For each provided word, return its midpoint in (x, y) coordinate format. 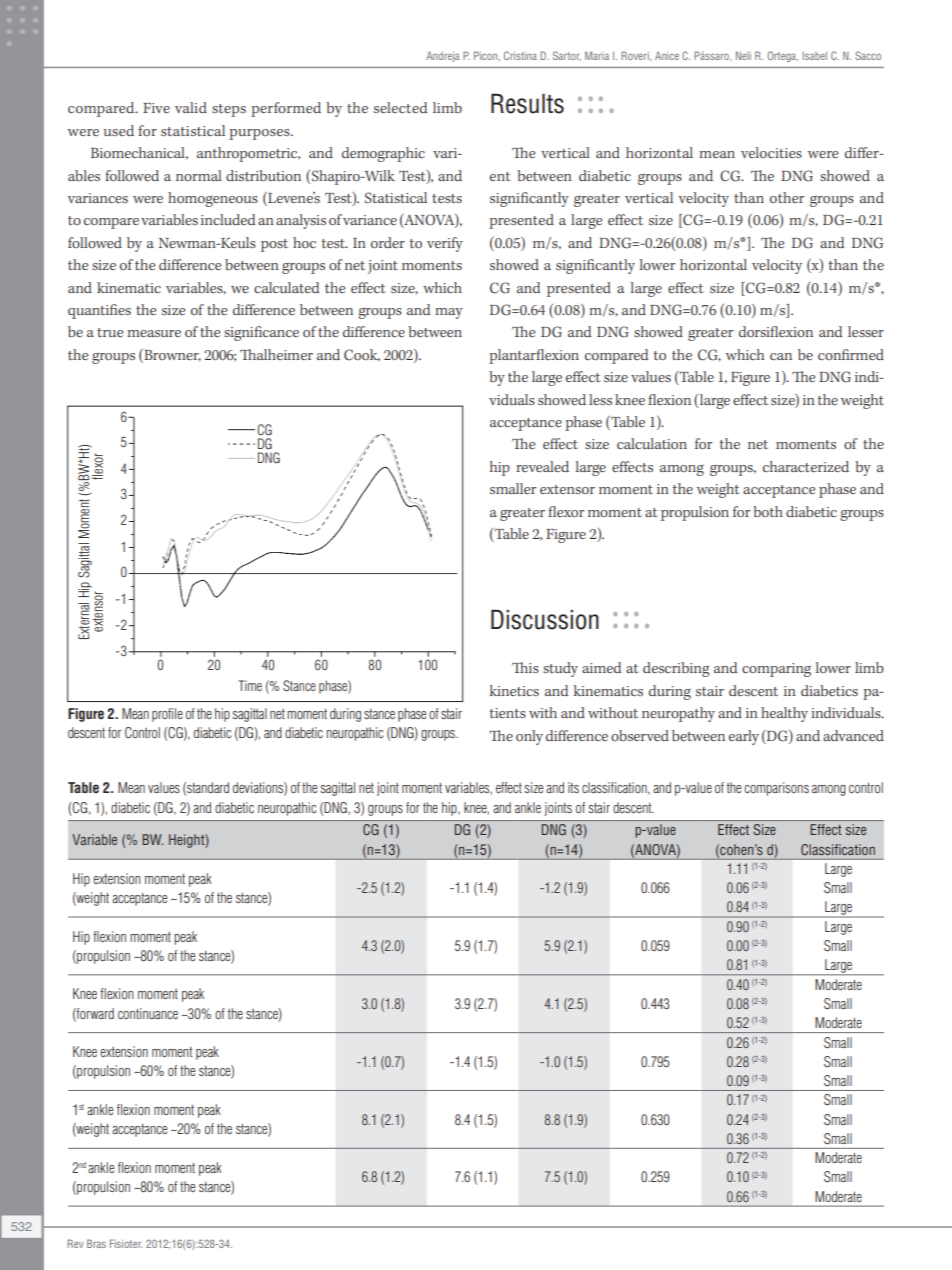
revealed (542, 466)
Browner (171, 355)
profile (167, 715)
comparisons (776, 789)
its (573, 787)
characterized (806, 466)
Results (527, 103)
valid (191, 107)
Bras (96, 1243)
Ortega (782, 56)
